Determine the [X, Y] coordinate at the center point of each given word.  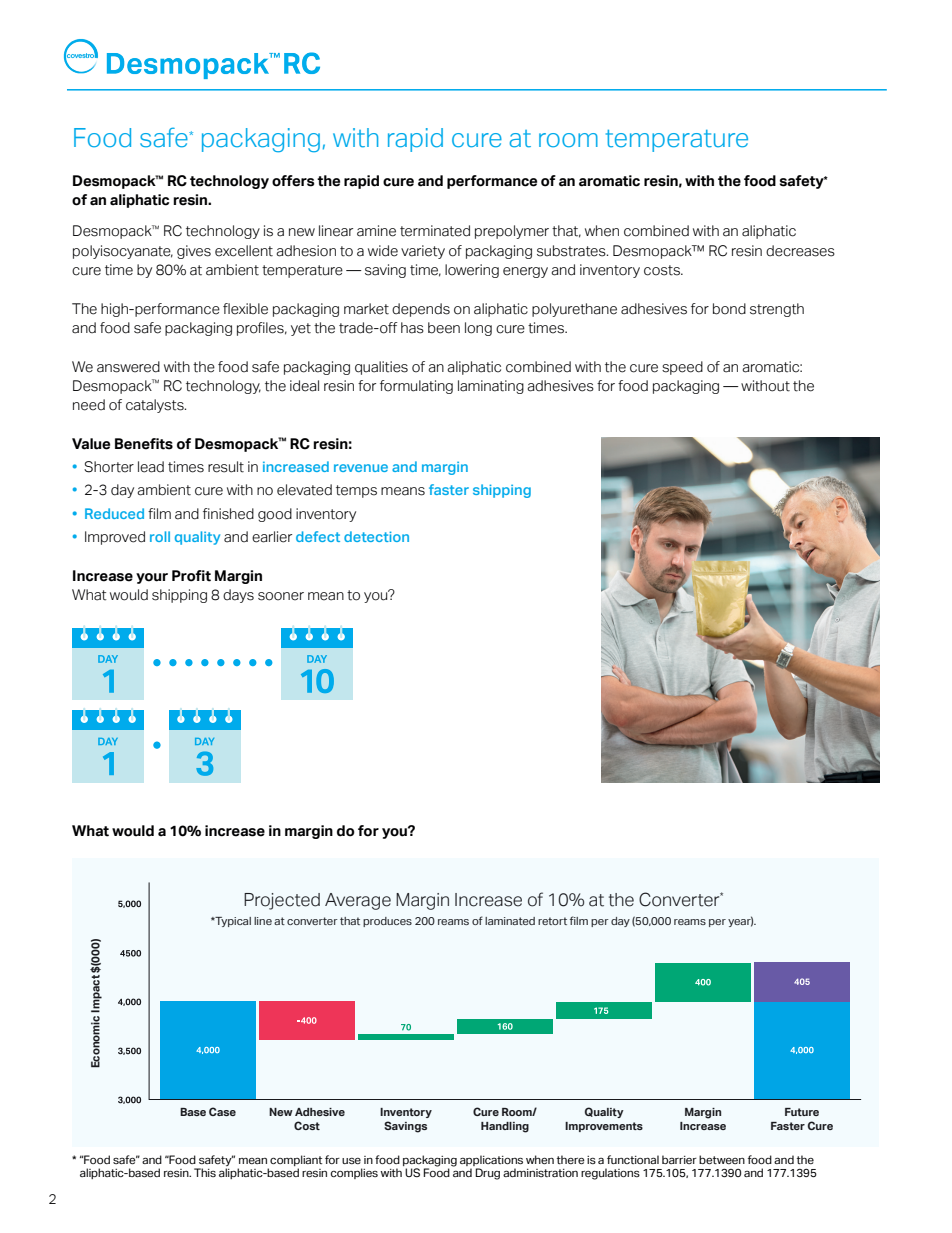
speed [682, 368]
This [205, 1172]
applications [491, 1162]
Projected [282, 901]
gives [194, 252]
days [238, 596]
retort [552, 921]
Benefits [144, 444]
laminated [510, 921]
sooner [281, 596]
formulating [416, 387]
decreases [800, 251]
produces [387, 922]
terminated [435, 231]
